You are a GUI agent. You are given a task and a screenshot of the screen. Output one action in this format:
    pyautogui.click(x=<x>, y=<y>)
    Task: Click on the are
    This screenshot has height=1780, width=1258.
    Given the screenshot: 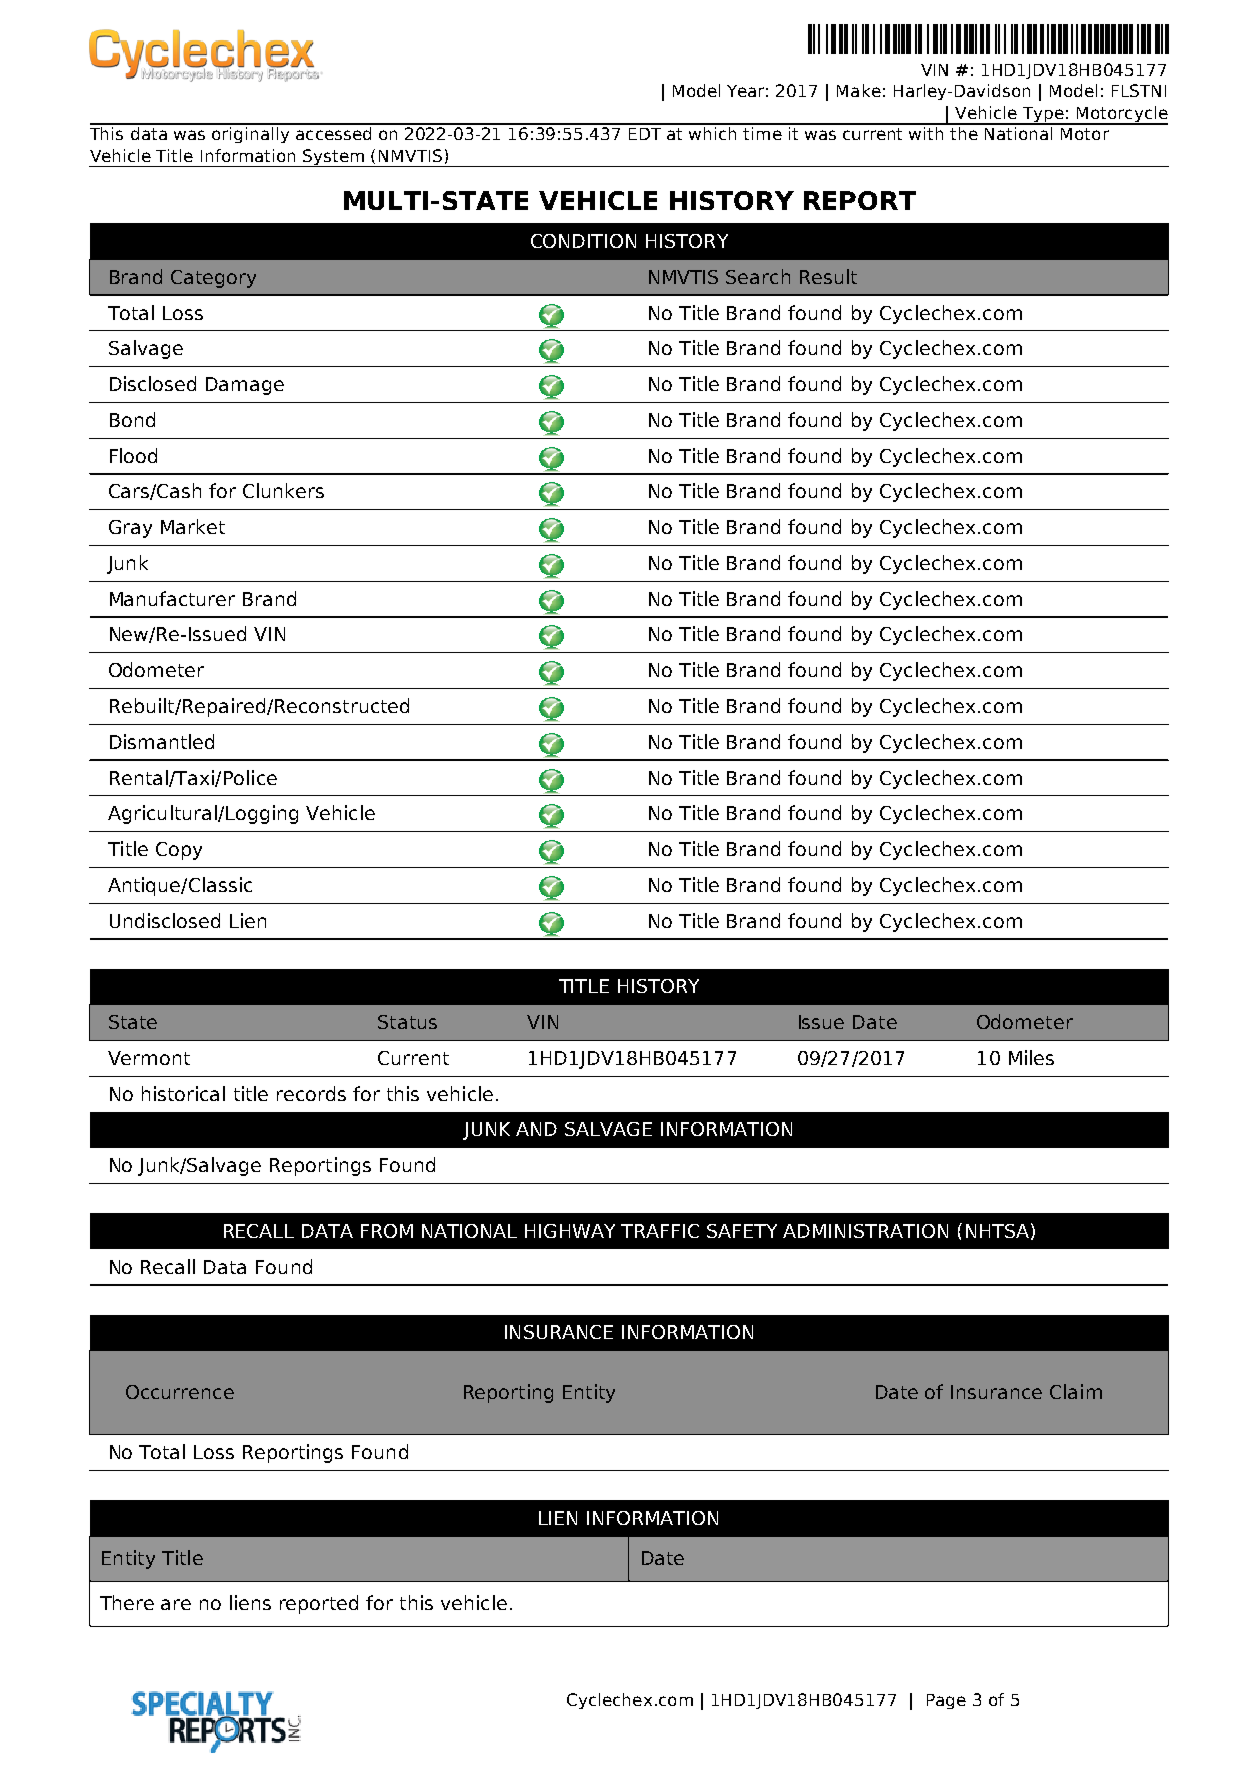 What is the action you would take?
    pyautogui.click(x=176, y=1604)
